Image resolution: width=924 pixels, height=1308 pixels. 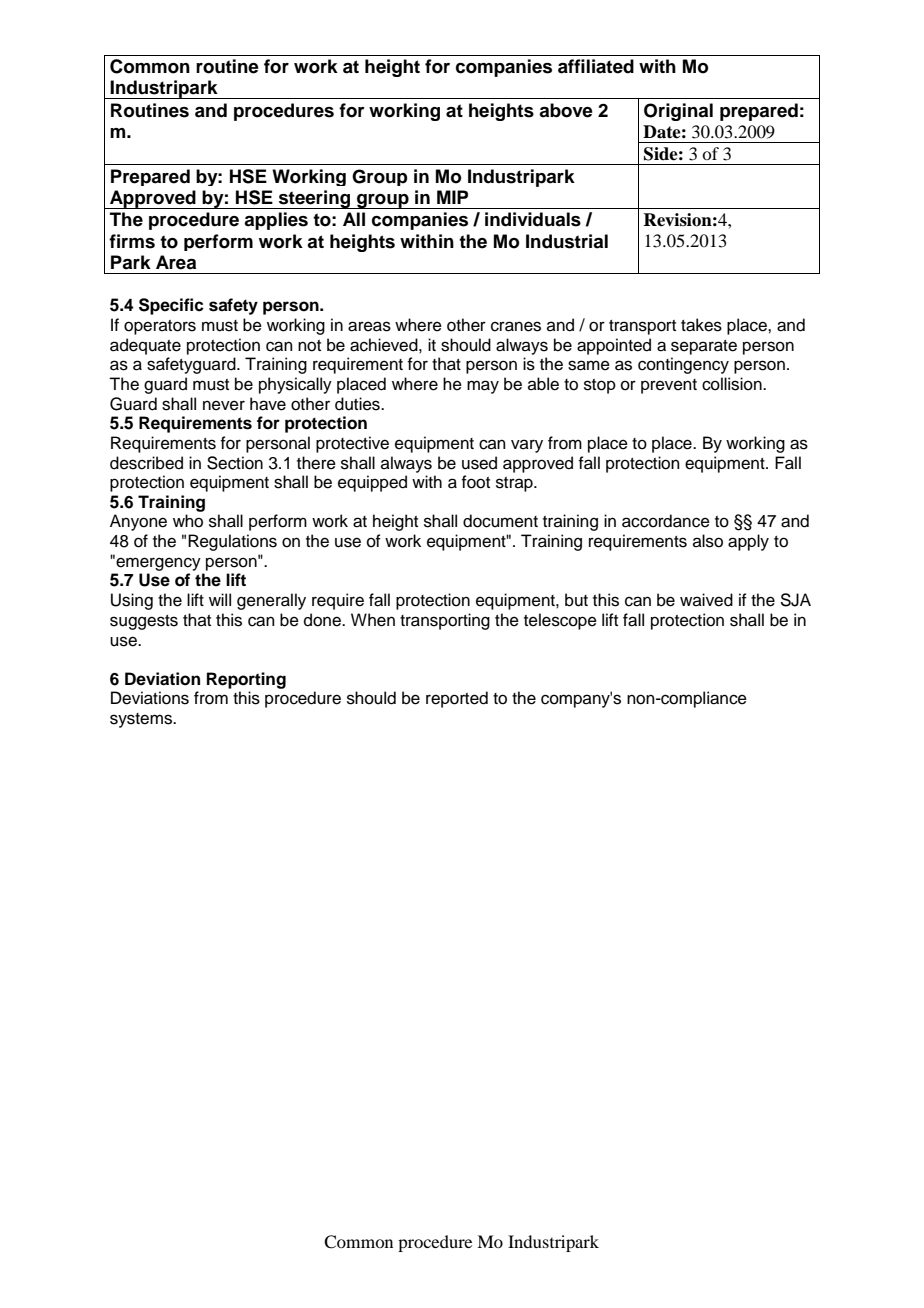 I want to click on reported, so click(x=457, y=699).
